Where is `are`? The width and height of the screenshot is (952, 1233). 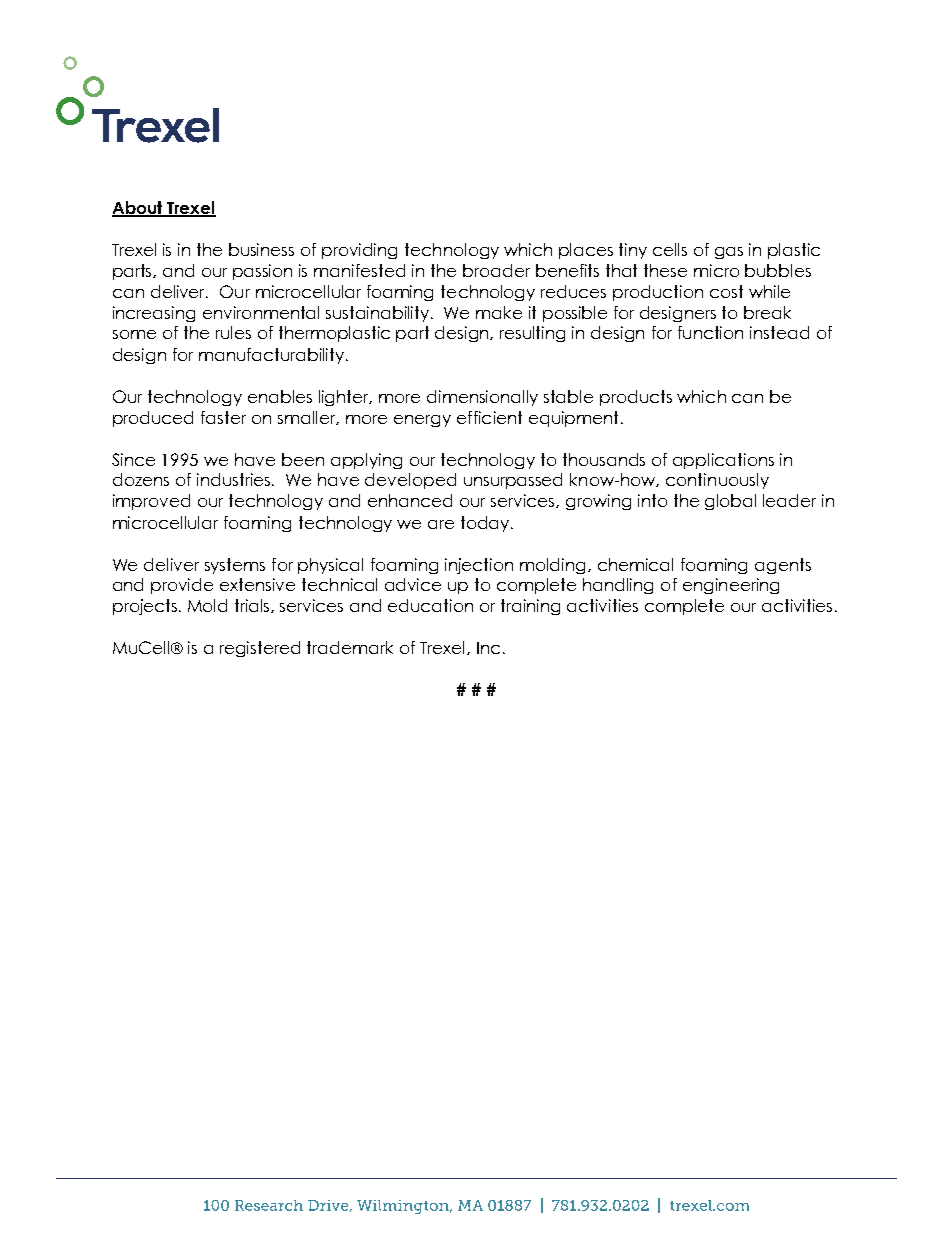 are is located at coordinates (441, 524).
